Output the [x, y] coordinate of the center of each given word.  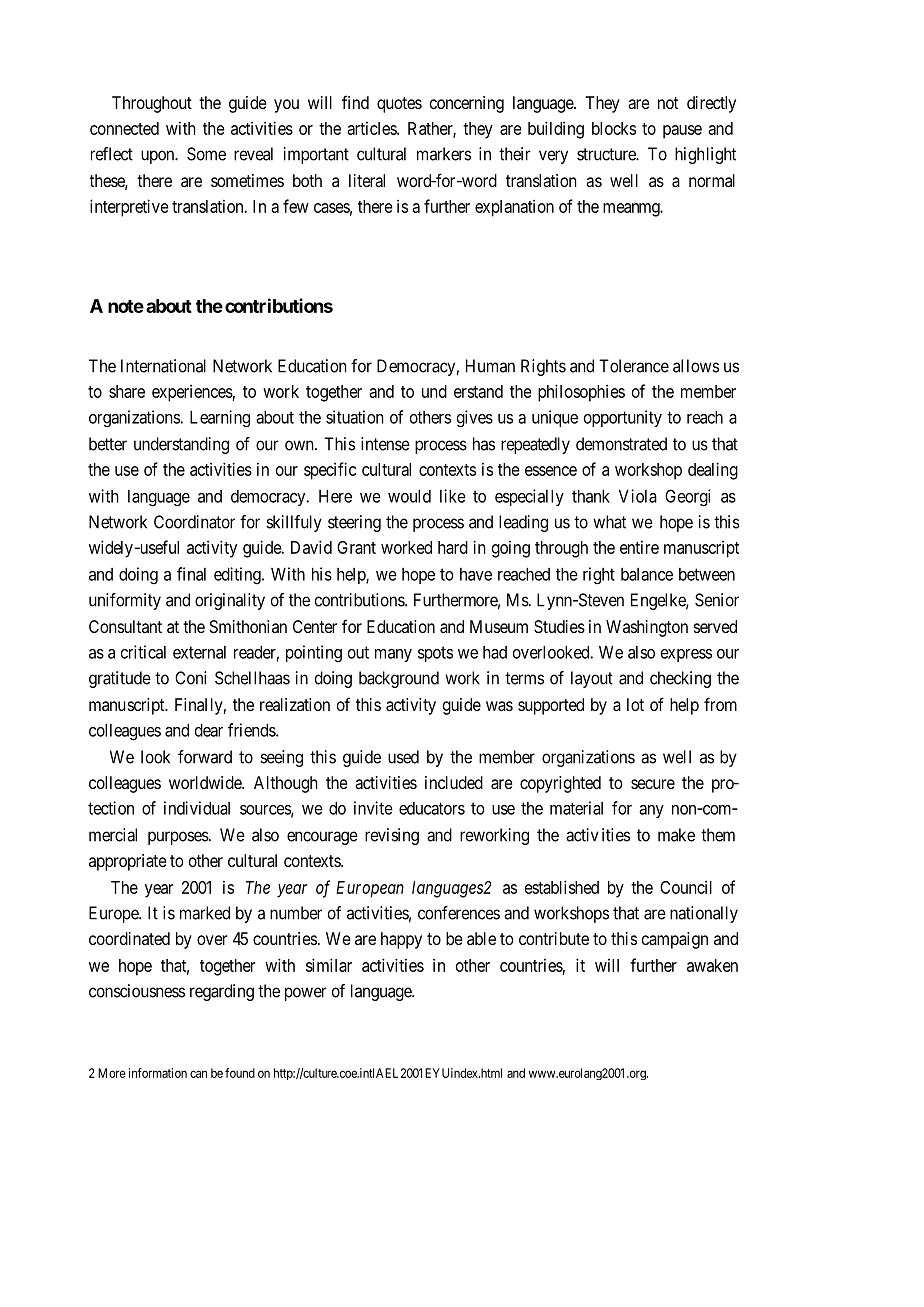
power [306, 994]
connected [124, 128]
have [476, 574]
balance [647, 574]
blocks [614, 128]
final [191, 574]
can [198, 1074]
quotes [399, 105]
